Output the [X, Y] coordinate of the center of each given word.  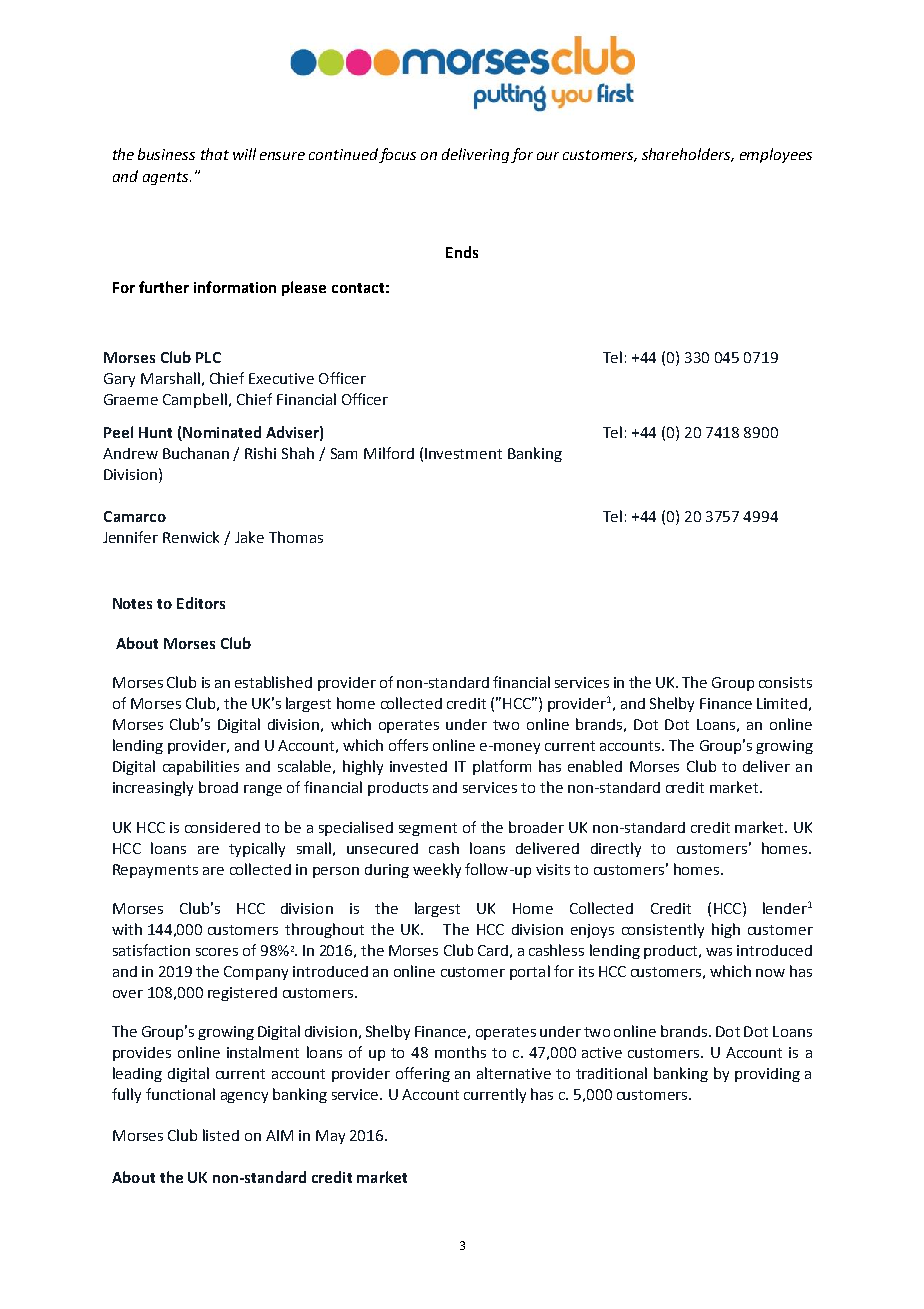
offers [408, 745]
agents [167, 178]
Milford [389, 453]
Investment [463, 453]
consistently [663, 930]
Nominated [221, 433]
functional [180, 1094]
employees [776, 155]
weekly [437, 870]
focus [397, 155]
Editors [201, 603]
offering [423, 1074]
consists [785, 682]
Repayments [155, 871]
